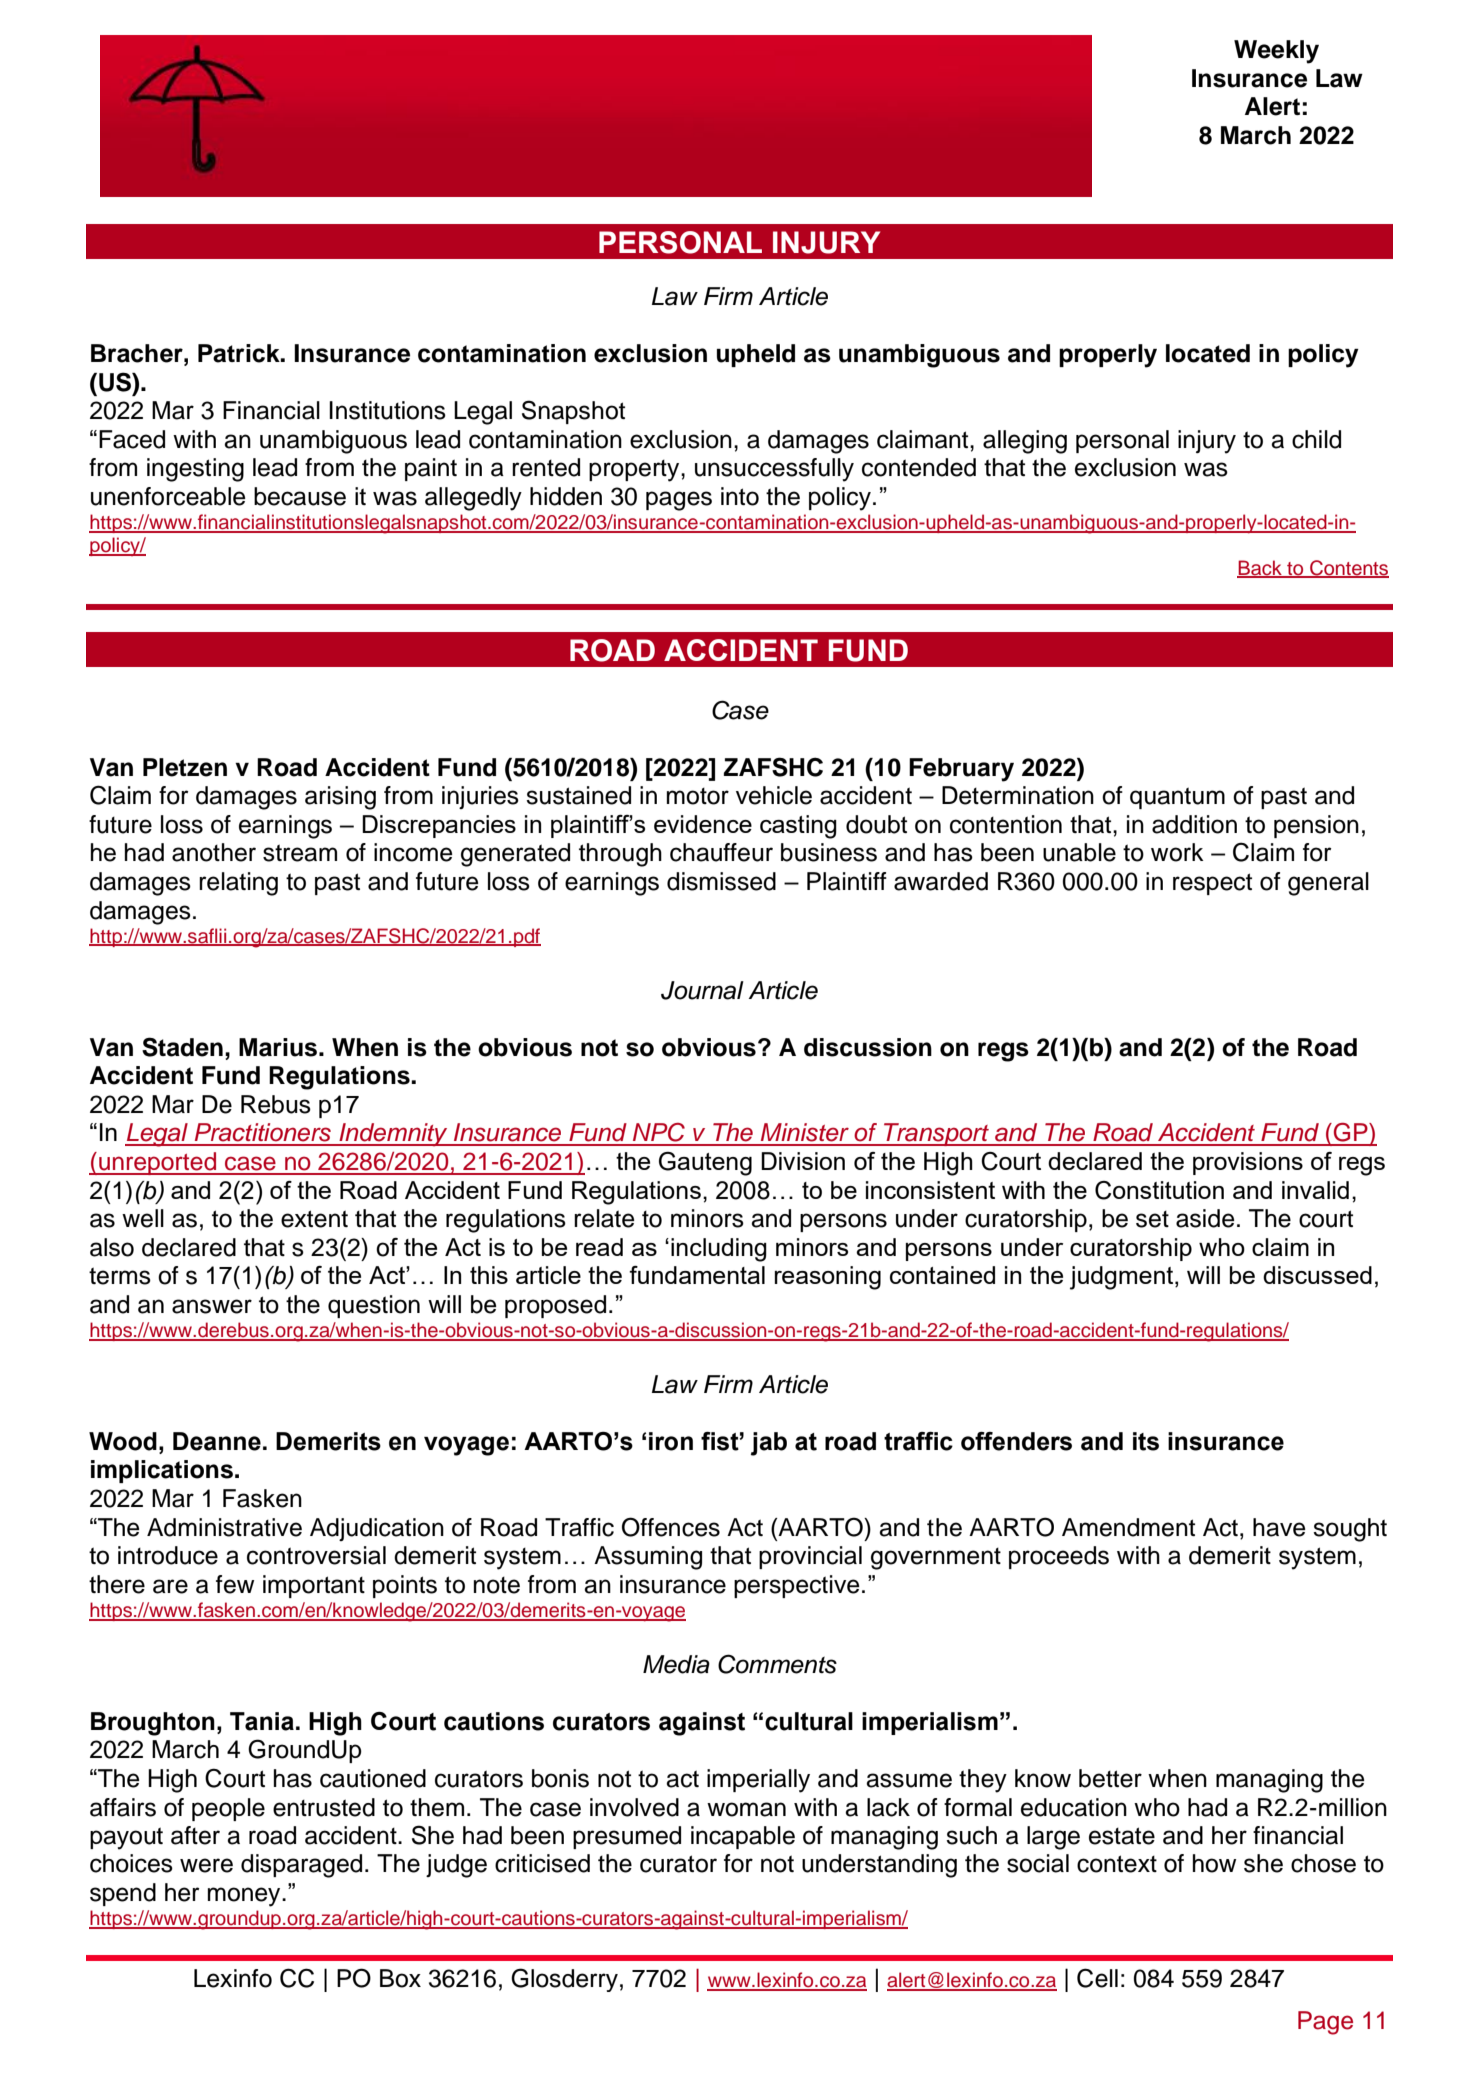  I want to click on quantum, so click(1177, 798).
